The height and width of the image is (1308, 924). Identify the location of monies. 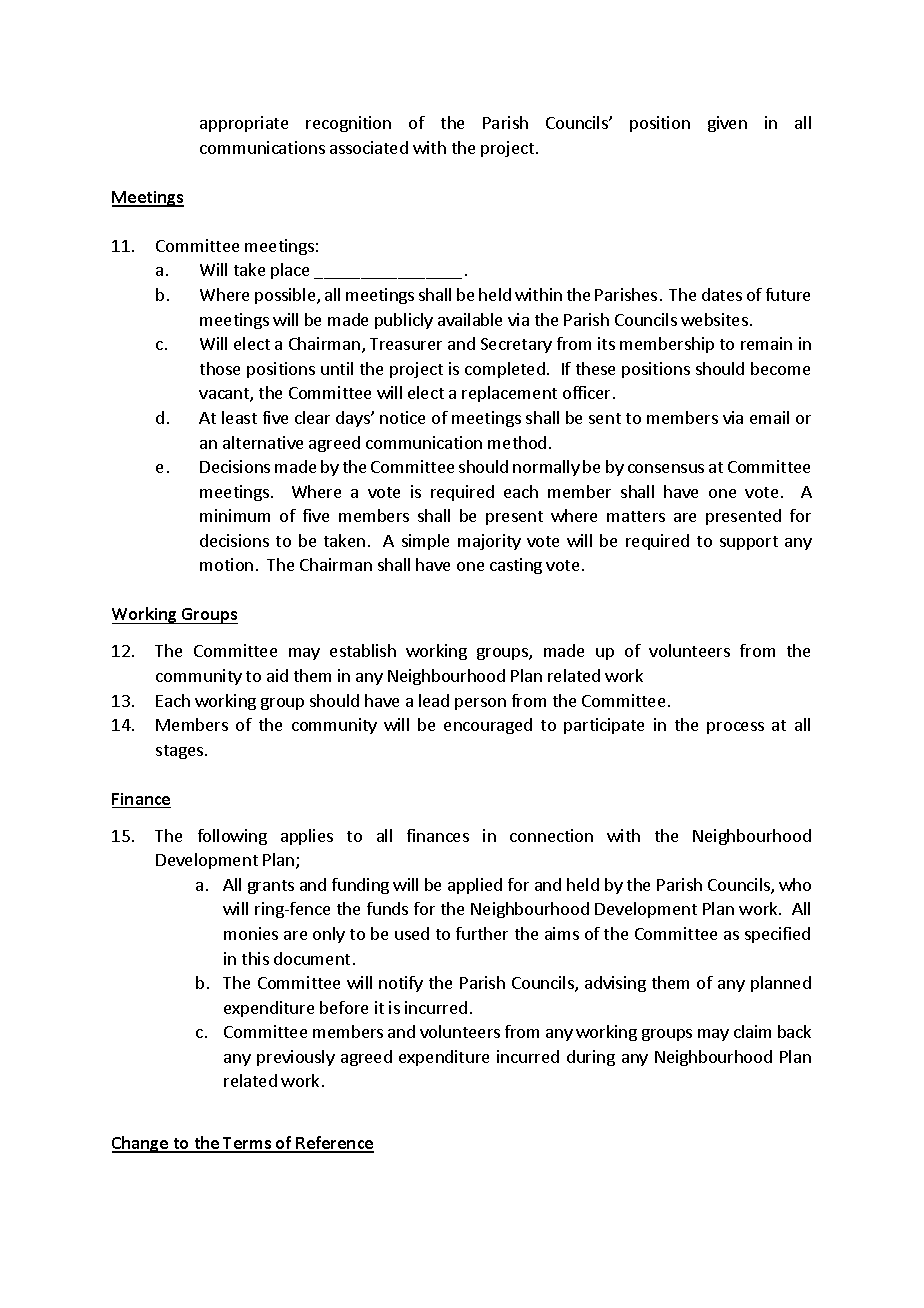
(251, 933).
